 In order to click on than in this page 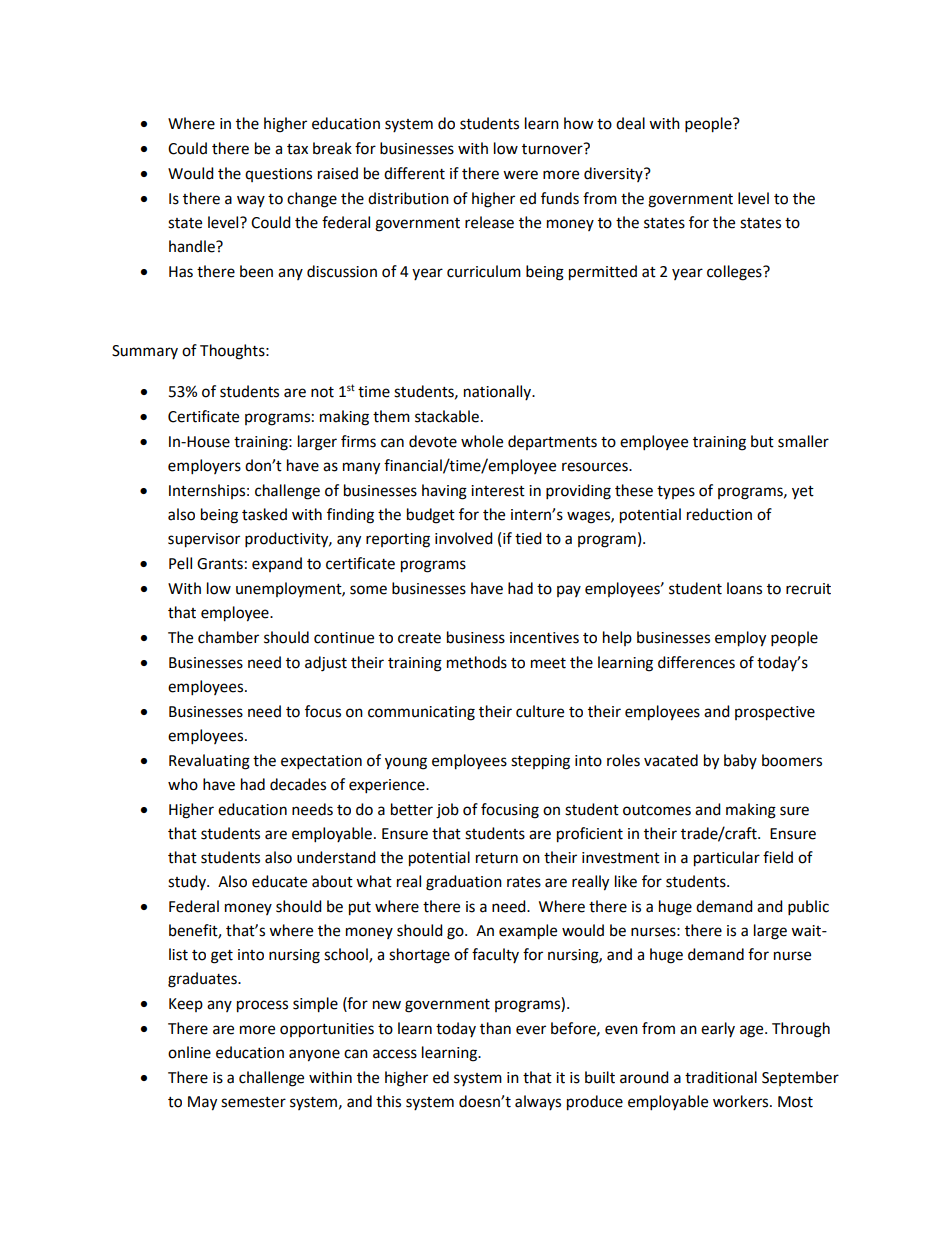, I will do `click(495, 1028)`.
